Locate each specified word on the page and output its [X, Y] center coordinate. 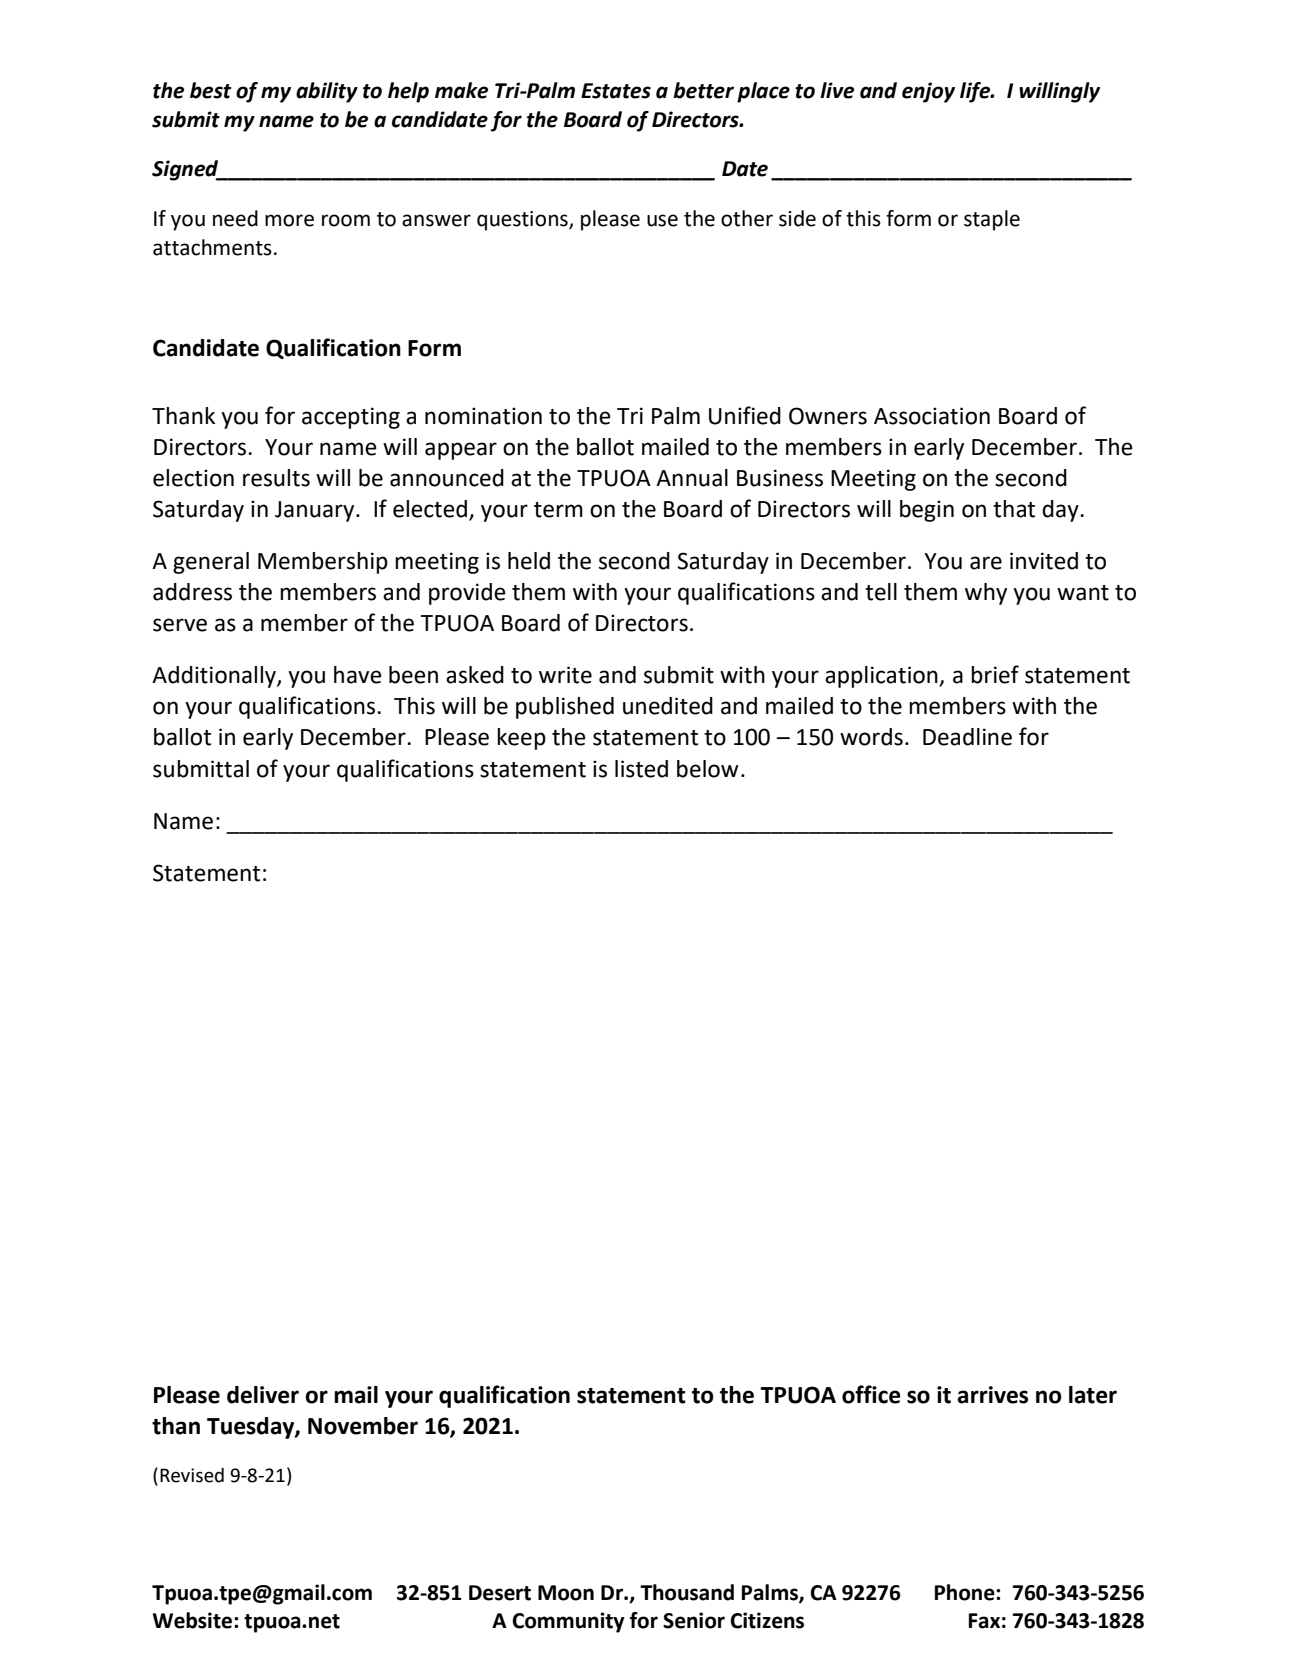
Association [932, 416]
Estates [616, 91]
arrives [992, 1395]
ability [327, 92]
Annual [692, 478]
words [871, 737]
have [358, 675]
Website [194, 1620]
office [871, 1394]
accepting [351, 418]
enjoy [928, 92]
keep [521, 739]
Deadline [967, 737]
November [363, 1426]
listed [641, 769]
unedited [668, 706]
